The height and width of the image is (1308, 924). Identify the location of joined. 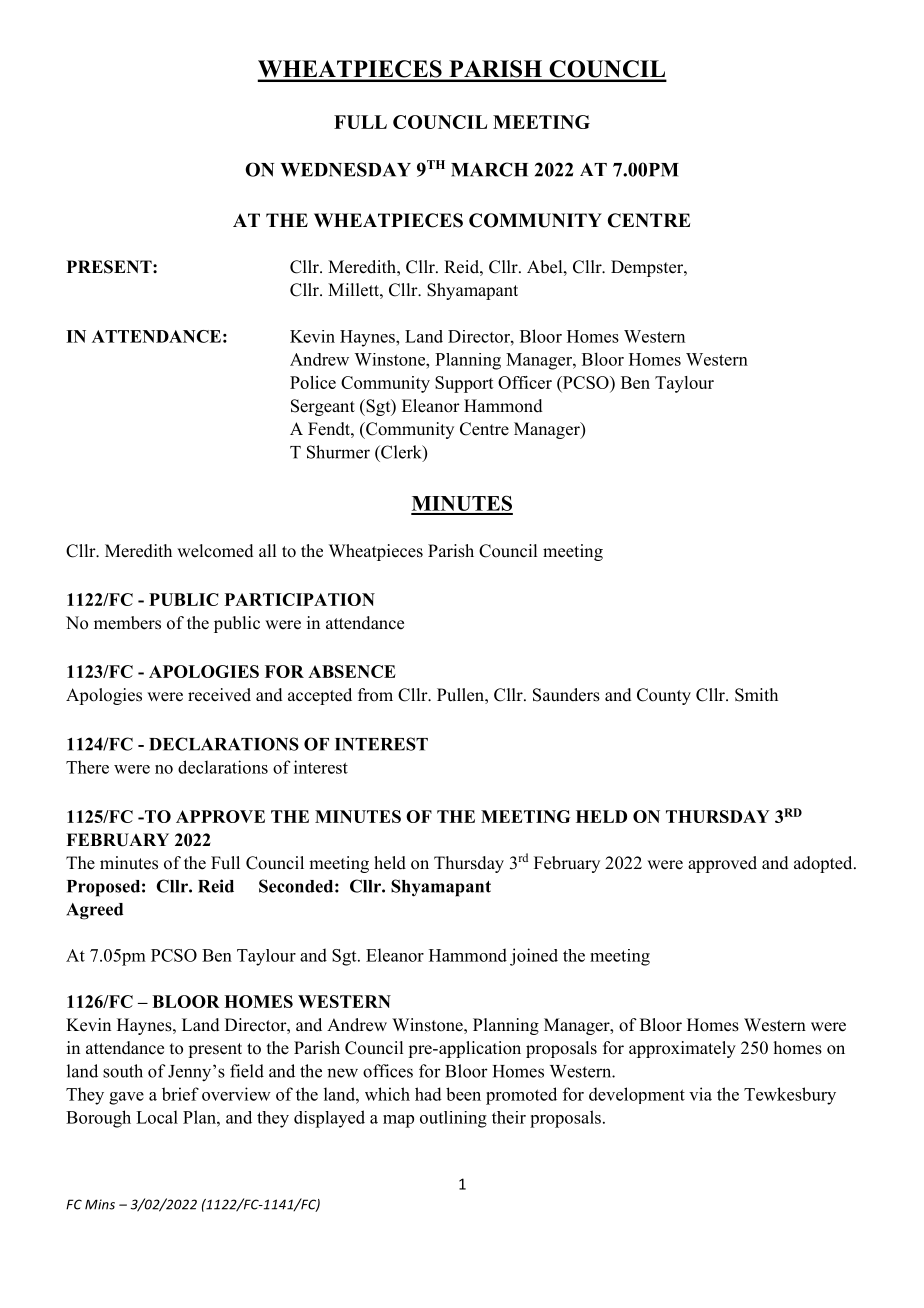
(534, 957).
